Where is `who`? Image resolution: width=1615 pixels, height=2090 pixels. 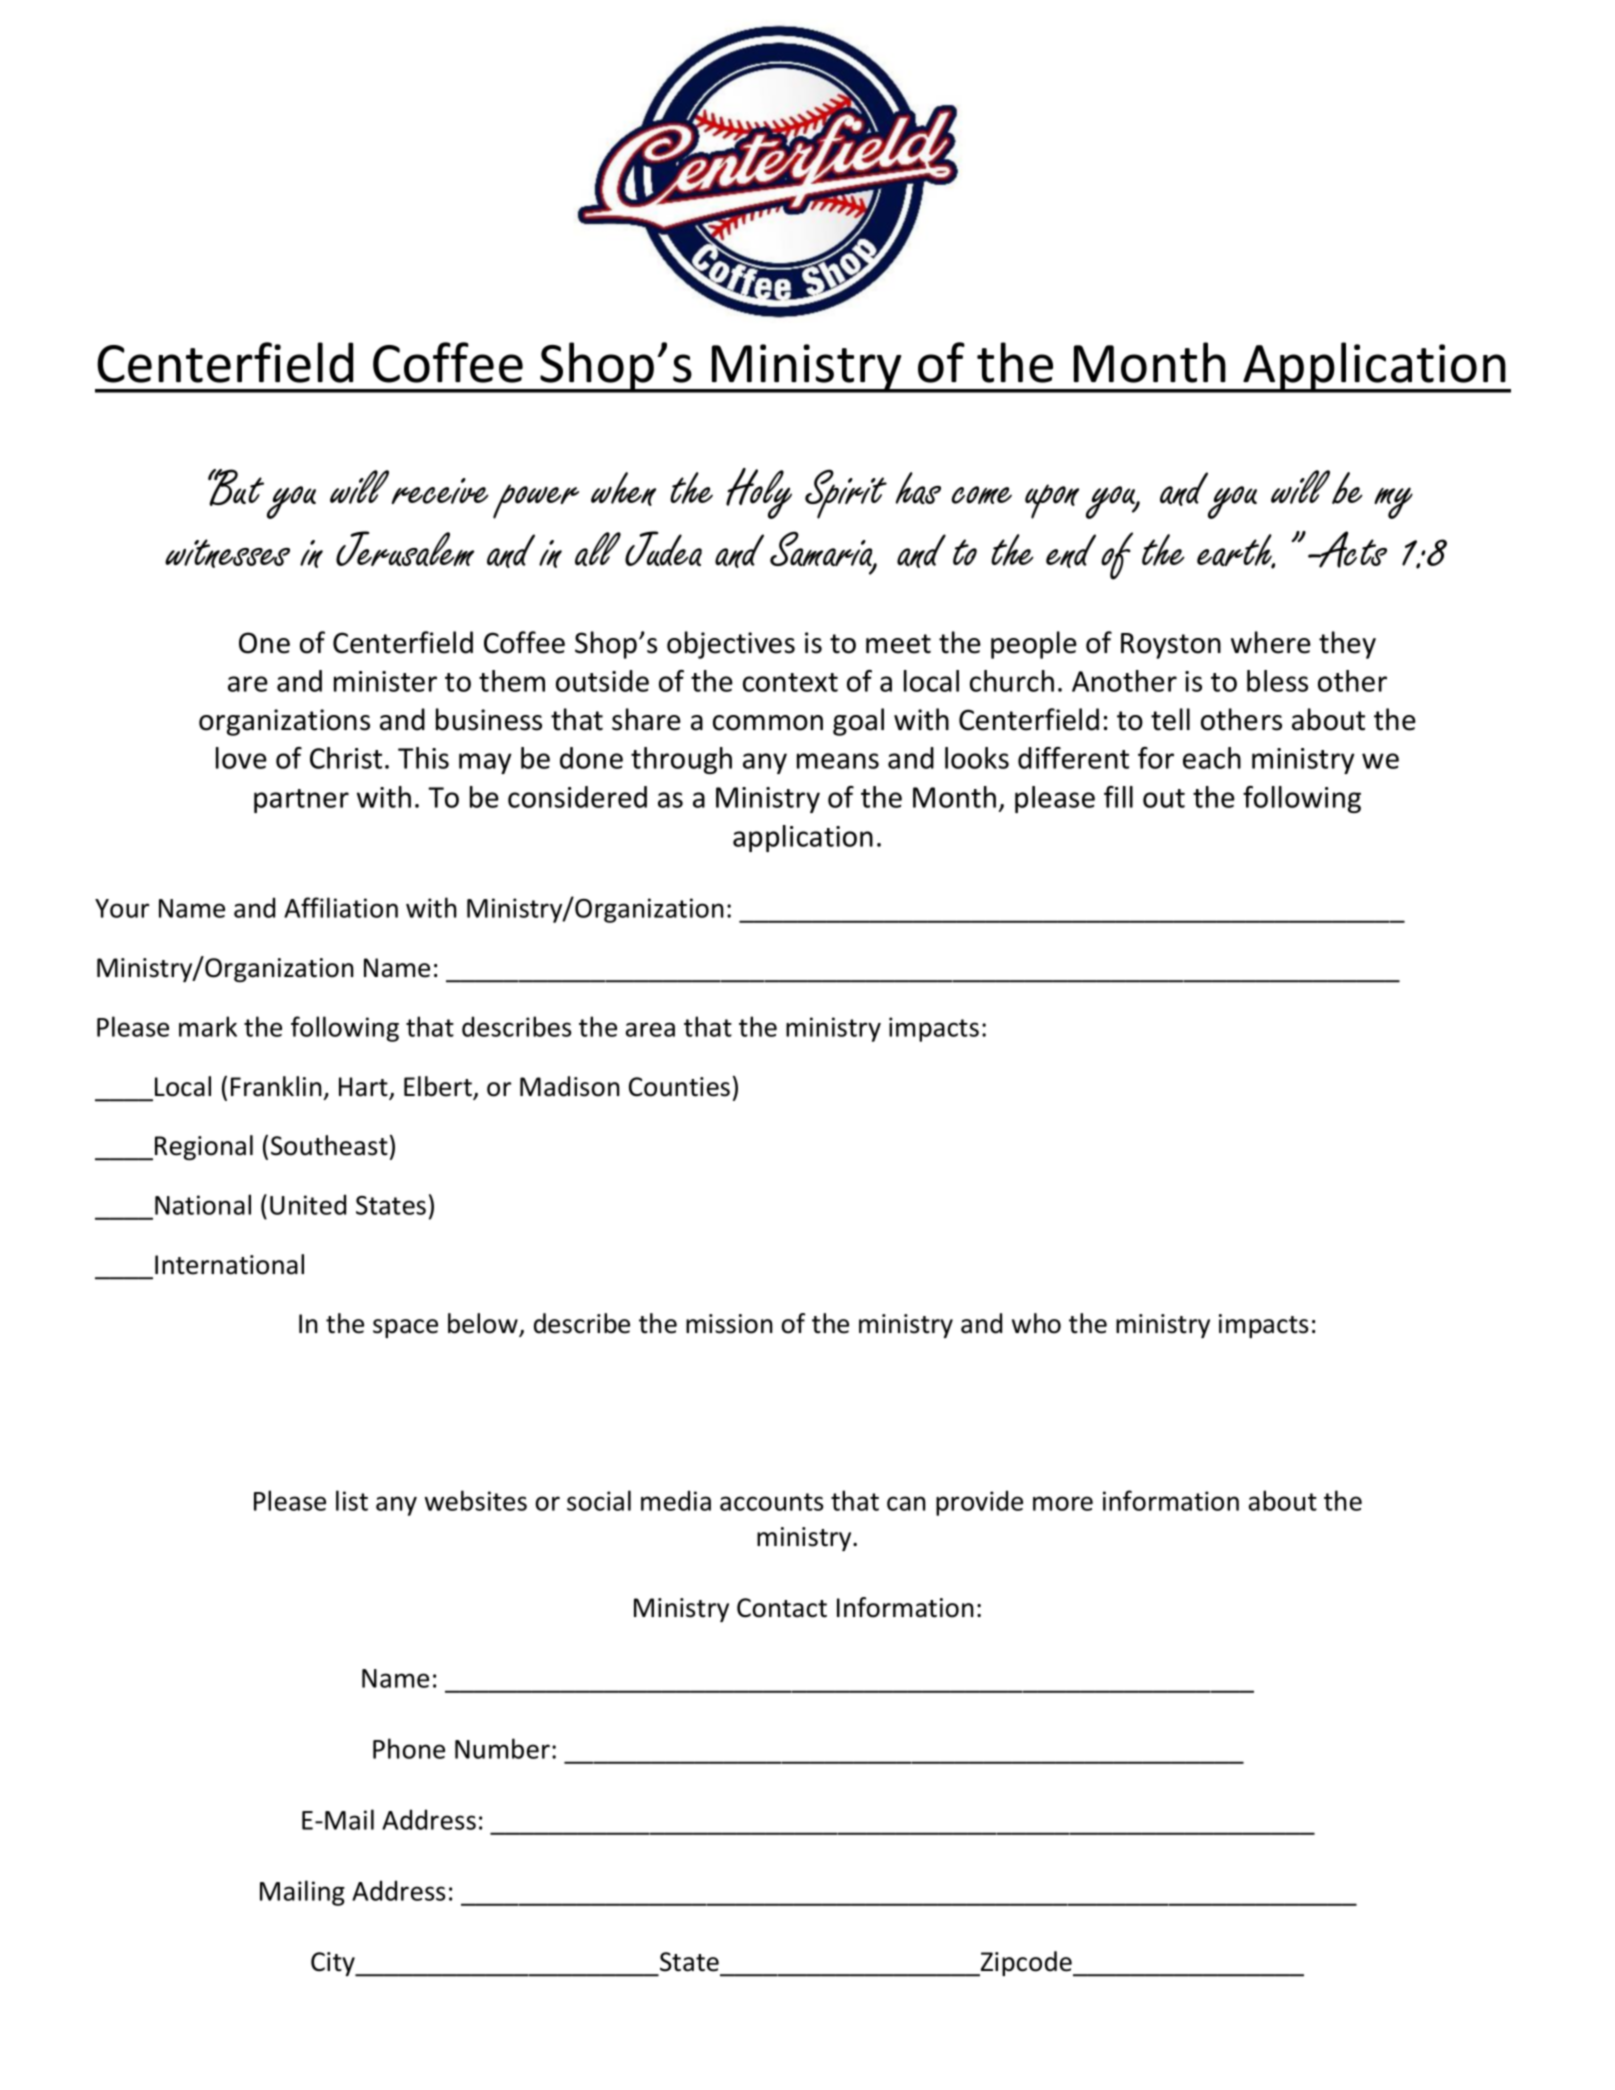
who is located at coordinates (1036, 1323).
